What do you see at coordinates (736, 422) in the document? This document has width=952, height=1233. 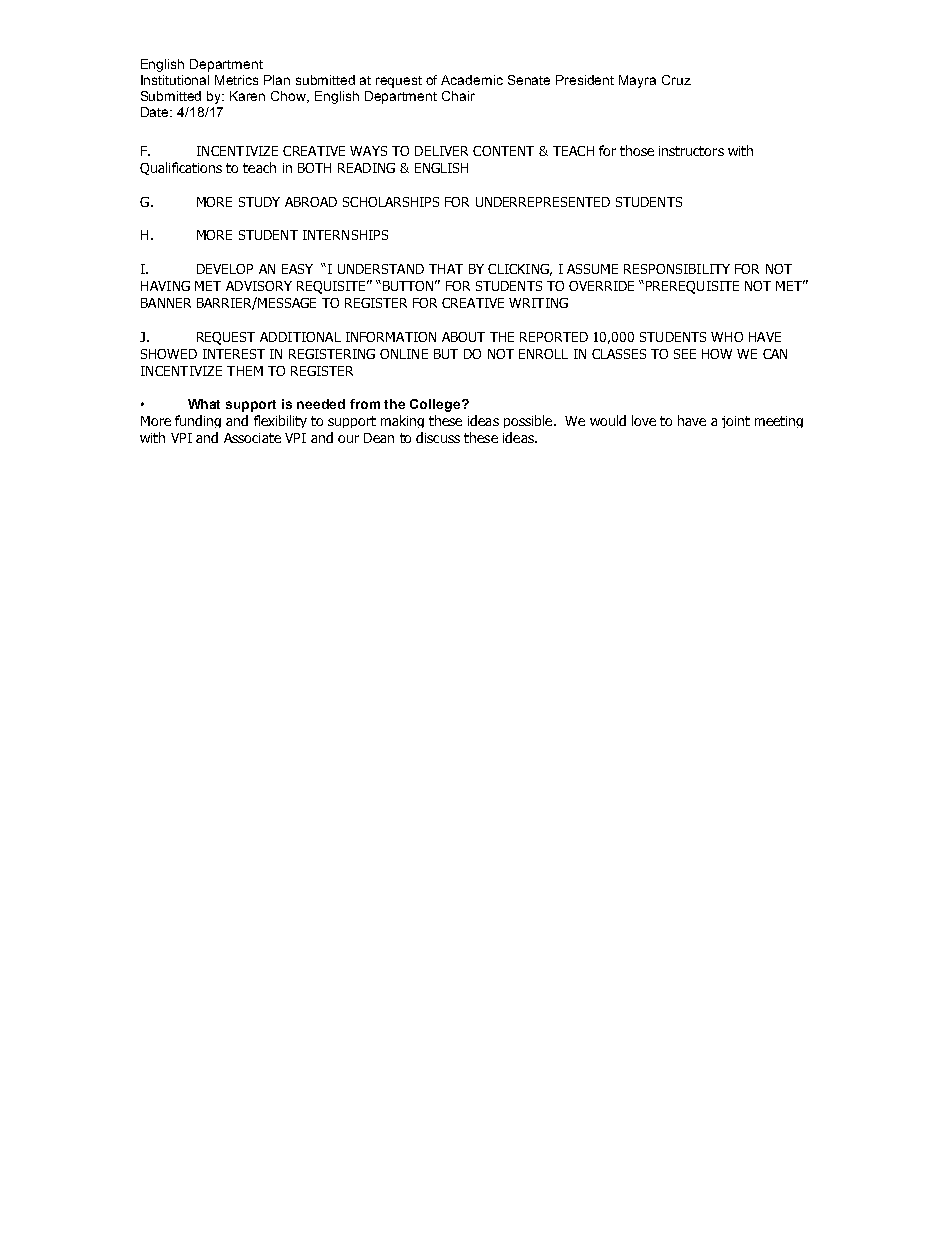 I see `joint` at bounding box center [736, 422].
